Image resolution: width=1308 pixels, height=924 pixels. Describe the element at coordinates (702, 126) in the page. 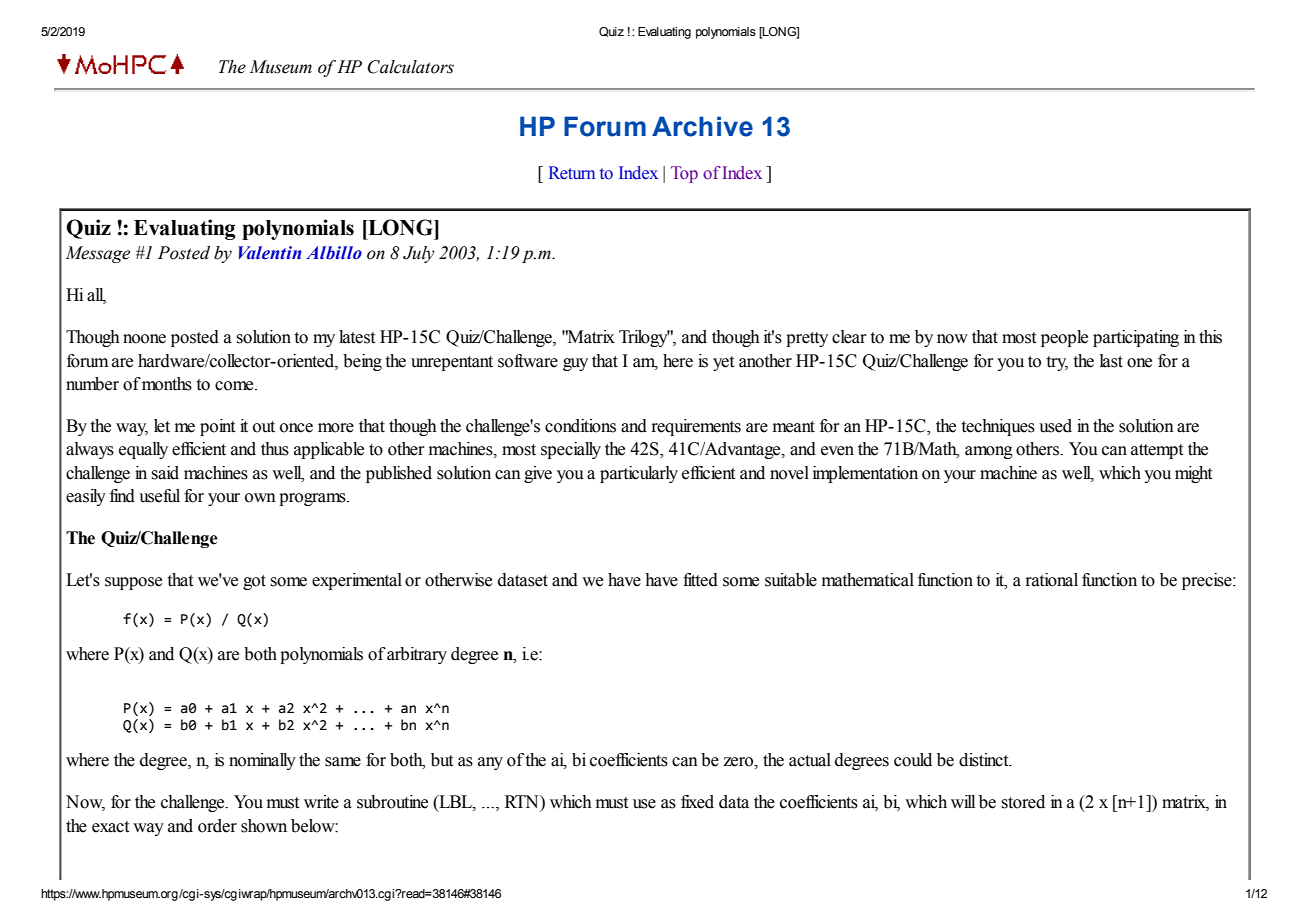

I see `Archive` at that location.
